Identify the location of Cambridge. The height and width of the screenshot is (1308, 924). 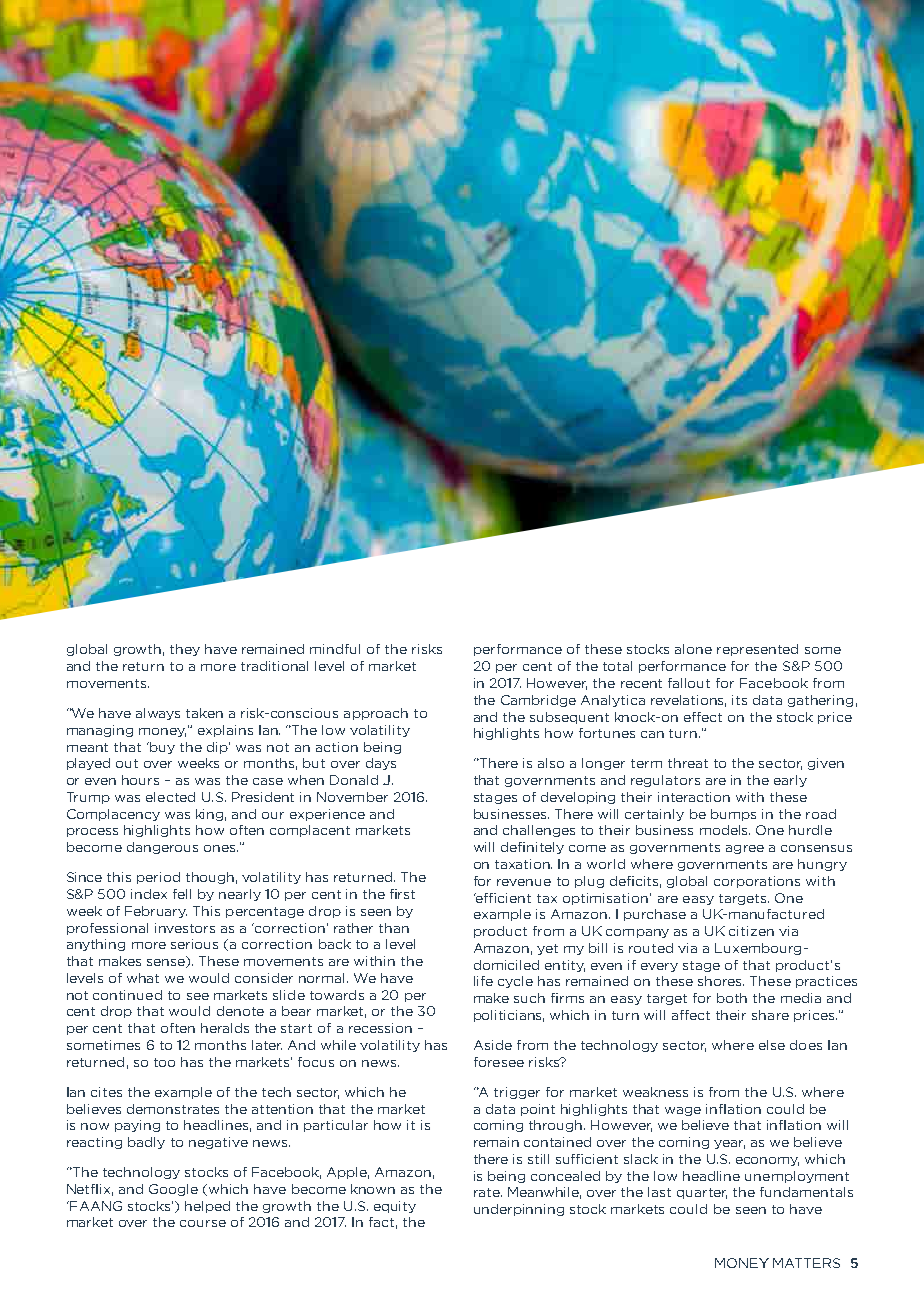
(538, 701).
